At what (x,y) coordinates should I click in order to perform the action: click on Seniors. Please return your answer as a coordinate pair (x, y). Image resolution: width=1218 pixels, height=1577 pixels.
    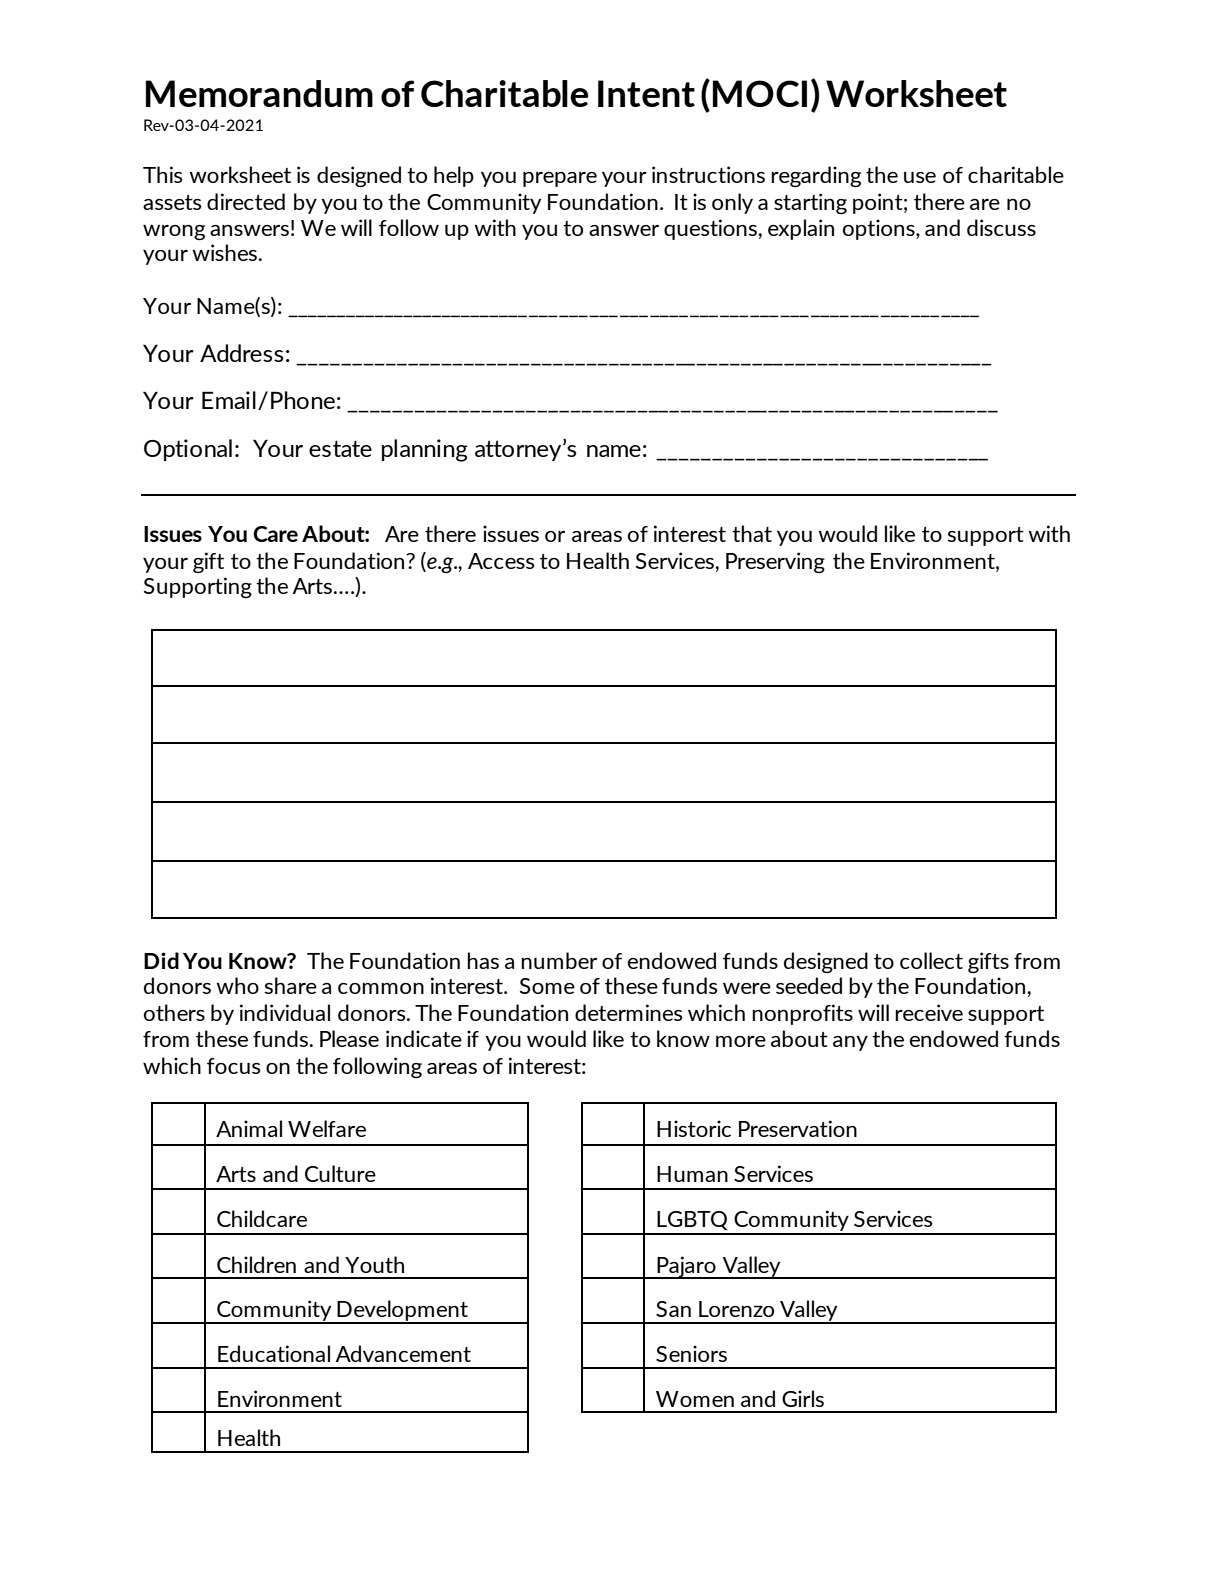
    Looking at the image, I should click on (691, 1353).
